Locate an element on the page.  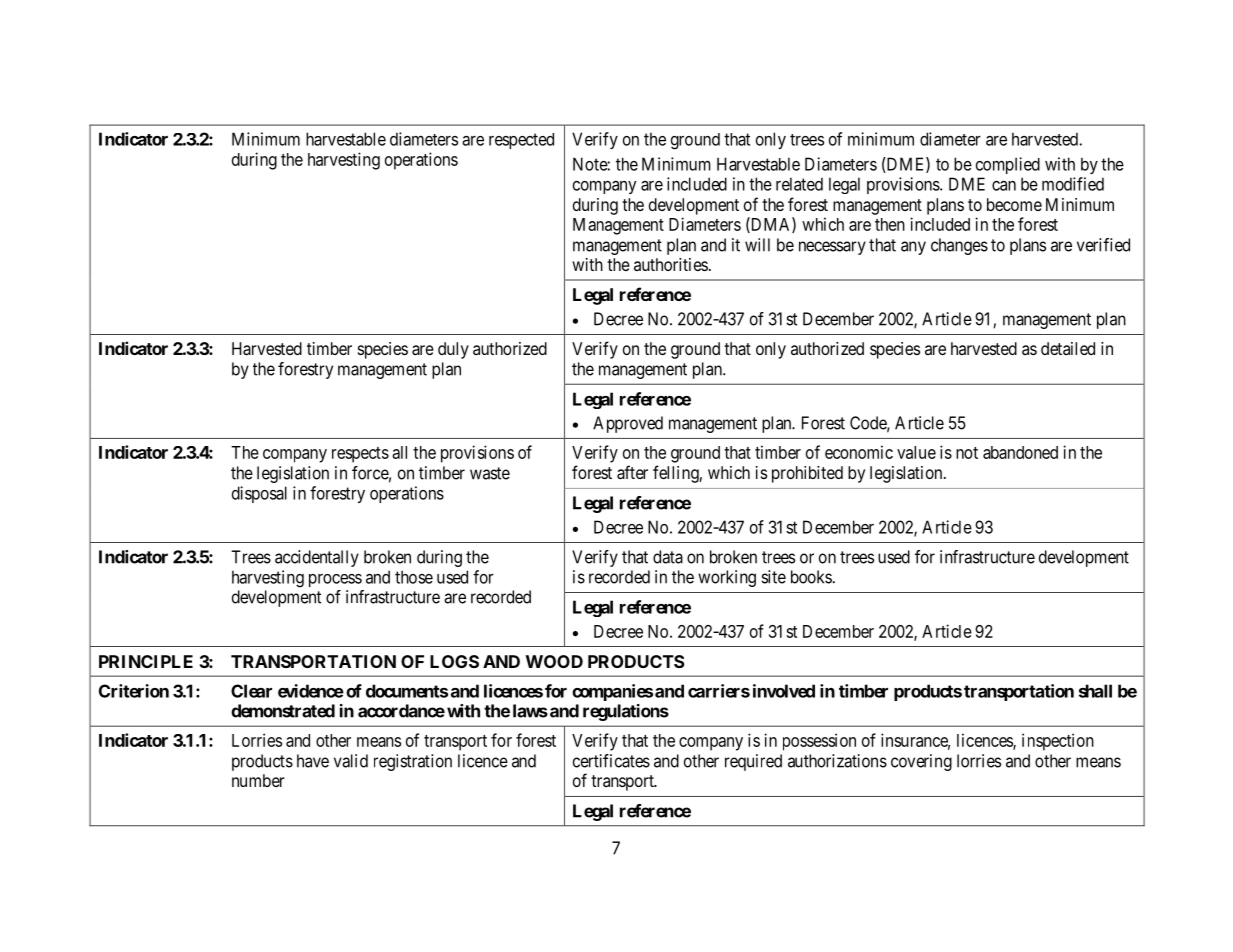
abandoned is located at coordinates (1020, 452).
